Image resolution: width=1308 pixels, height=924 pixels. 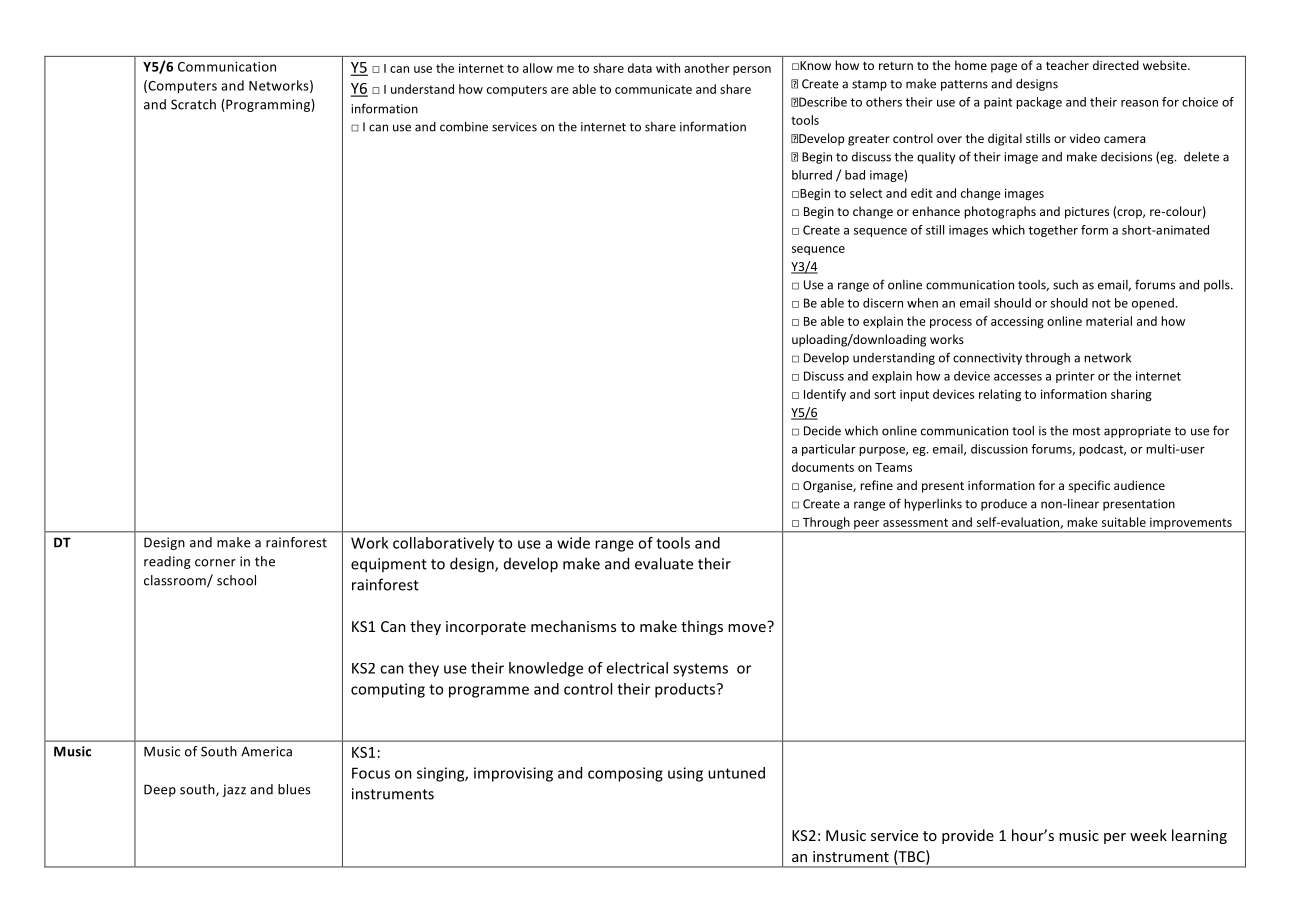 What do you see at coordinates (664, 563) in the page?
I see `evaluate` at bounding box center [664, 563].
